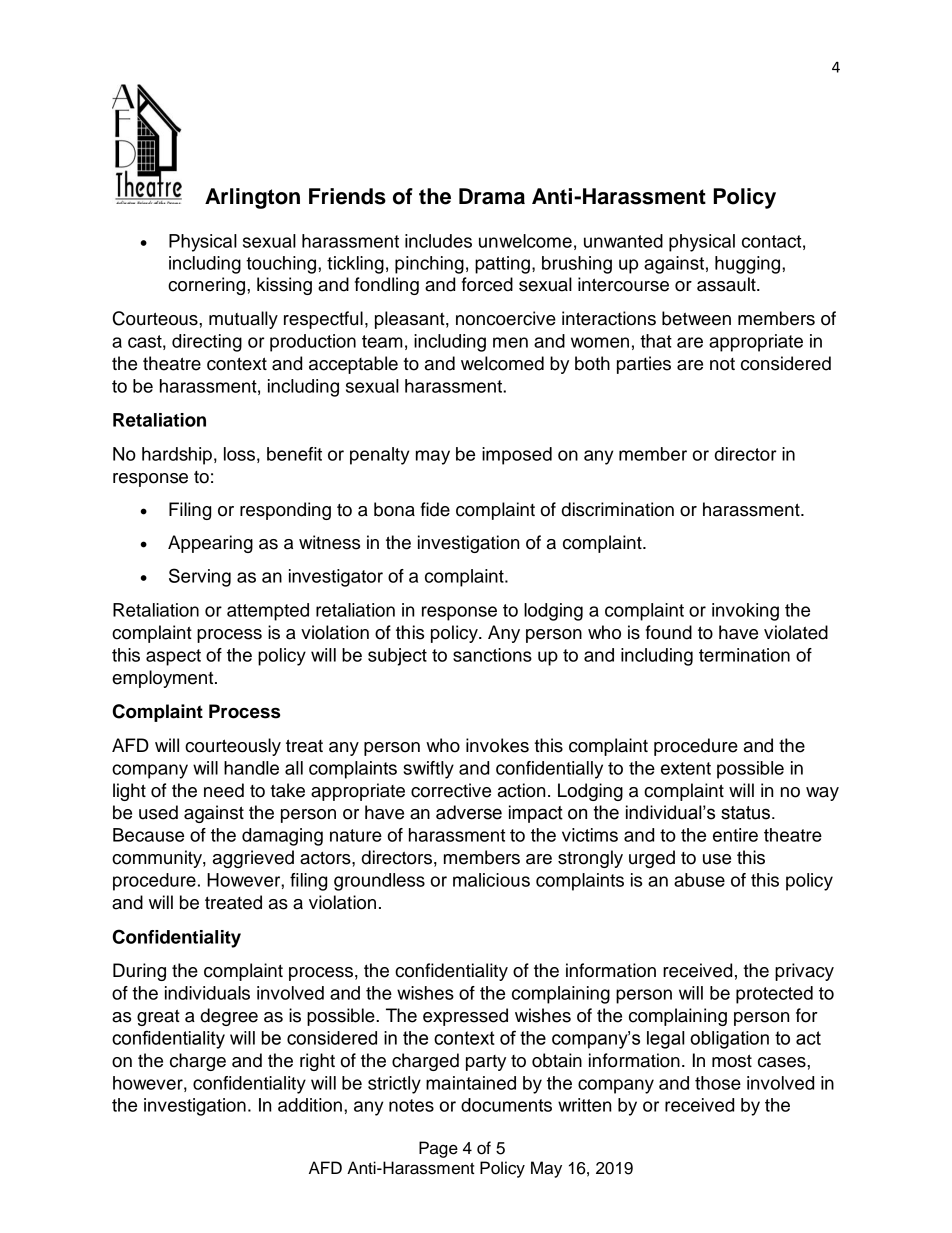 This screenshot has width=952, height=1233. I want to click on invoking, so click(745, 612).
